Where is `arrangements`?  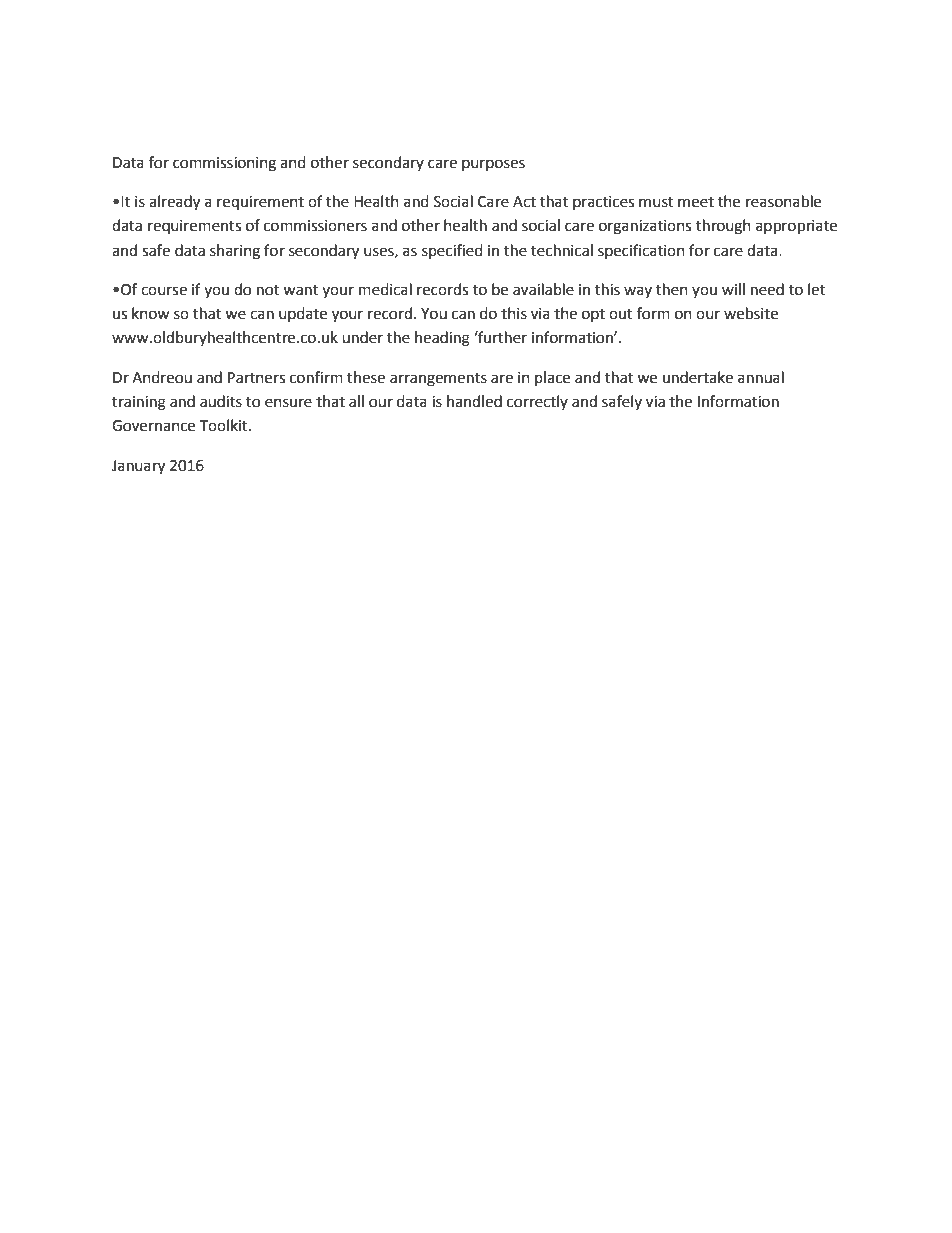
arrangements is located at coordinates (438, 380).
